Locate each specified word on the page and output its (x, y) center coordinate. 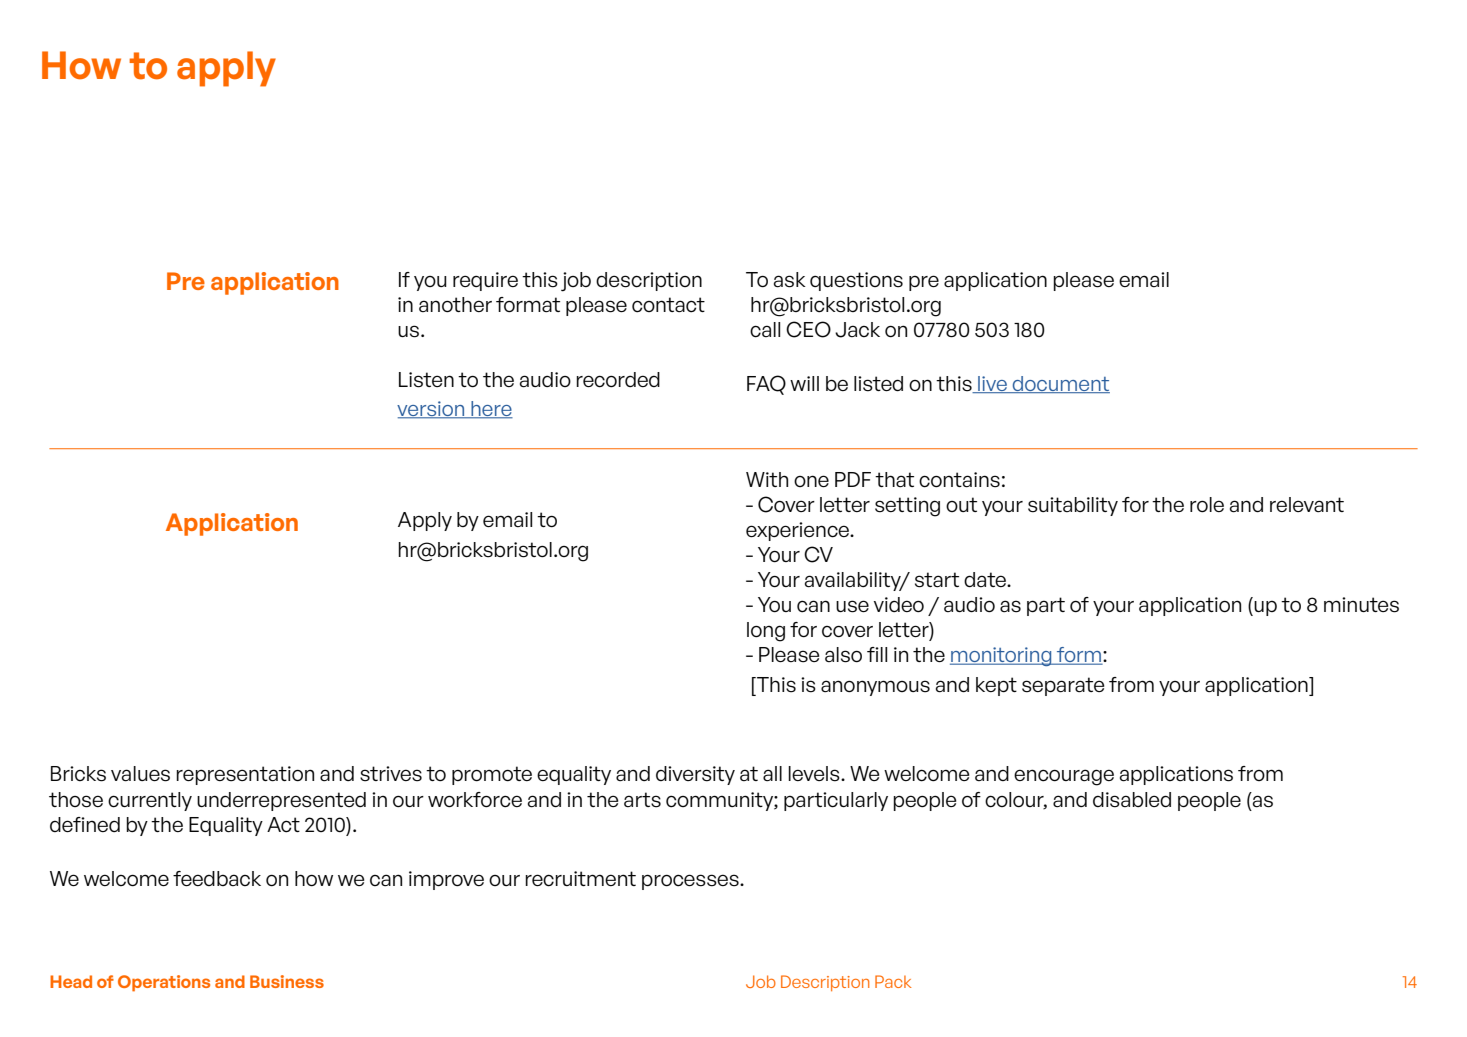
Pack (893, 981)
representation (245, 775)
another (455, 305)
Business (287, 981)
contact (668, 305)
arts (642, 800)
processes (691, 882)
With (767, 479)
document (1060, 384)
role (1207, 505)
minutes (1361, 605)
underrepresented (281, 801)
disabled (1132, 800)
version (432, 410)
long (766, 632)
